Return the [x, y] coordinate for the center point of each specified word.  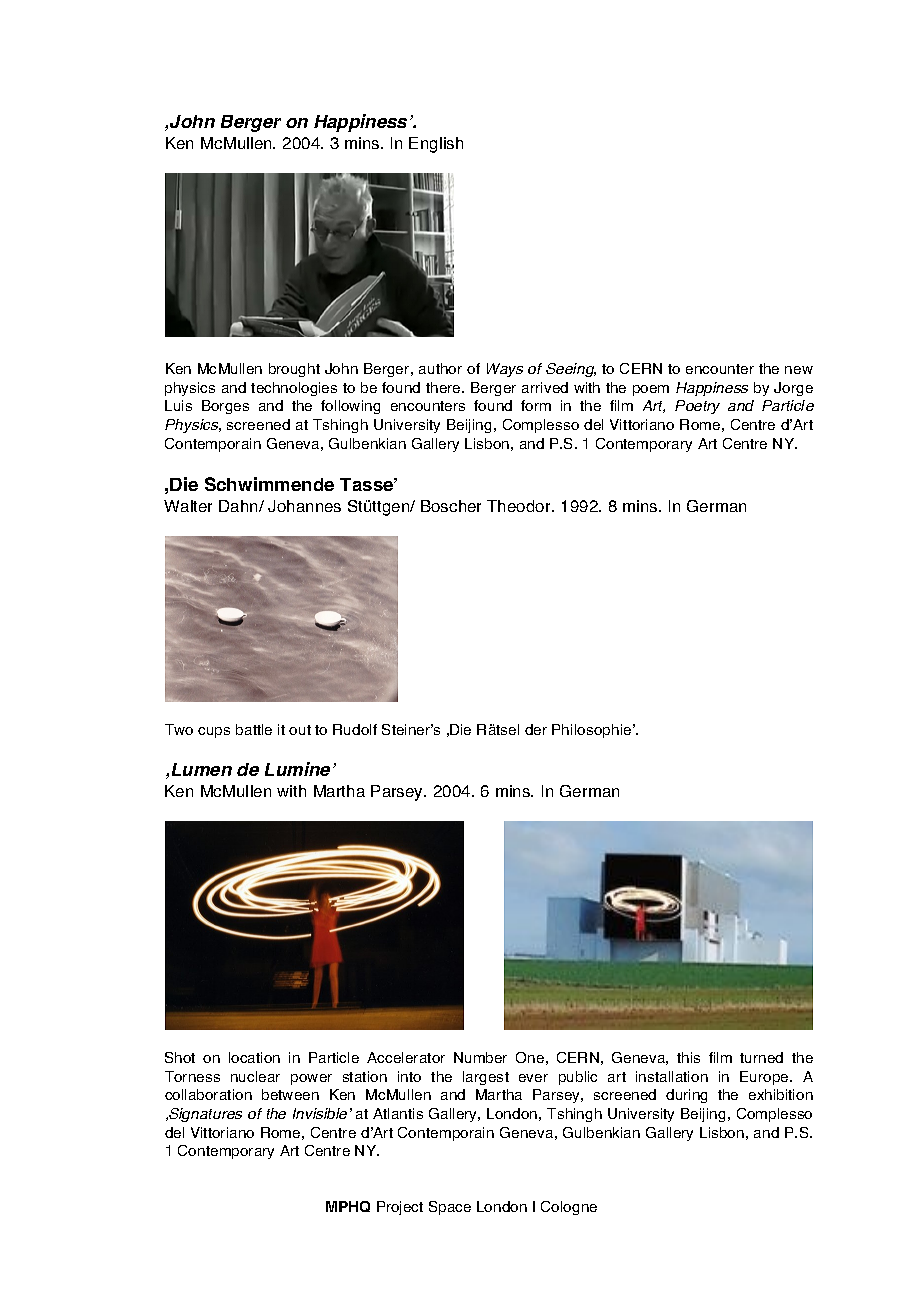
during [686, 1096]
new [799, 370]
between [290, 1094]
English [436, 145]
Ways [505, 370]
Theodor [520, 506]
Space [450, 1208]
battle [254, 729]
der [536, 729]
